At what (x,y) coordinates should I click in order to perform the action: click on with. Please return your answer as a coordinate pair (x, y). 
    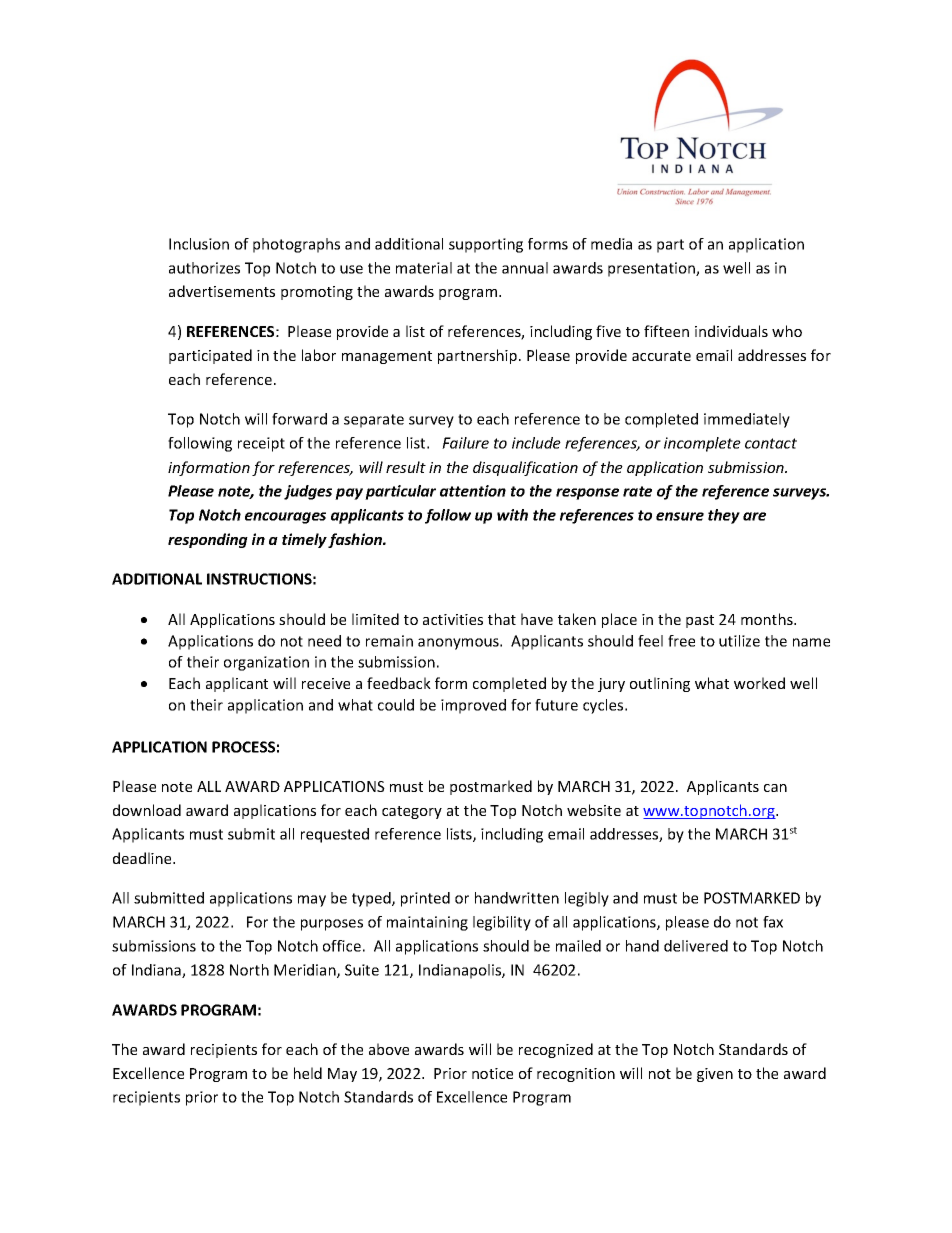
    Looking at the image, I should click on (512, 515).
